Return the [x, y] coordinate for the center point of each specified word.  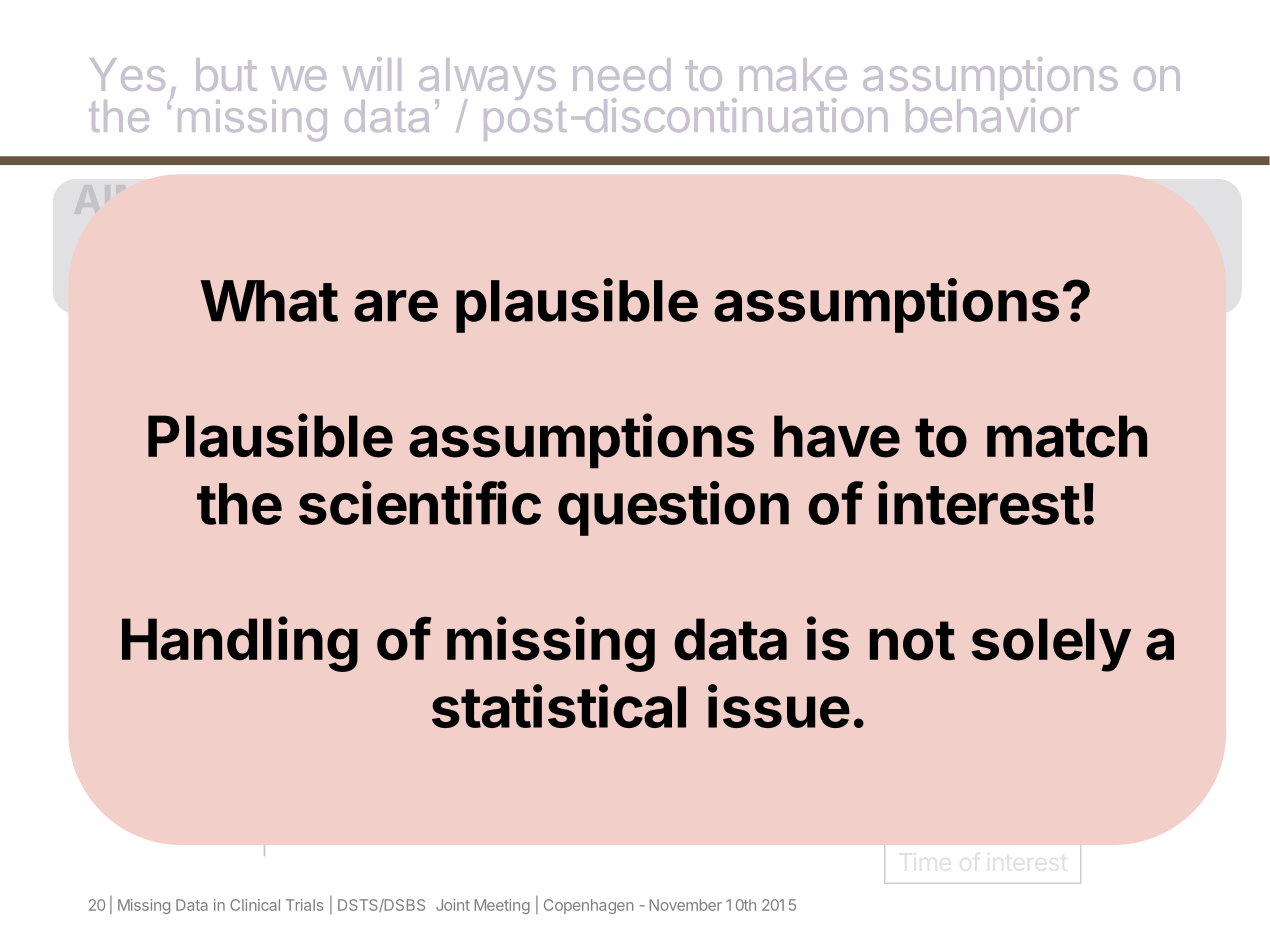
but [226, 74]
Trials [304, 905]
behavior [992, 114]
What [269, 301]
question [673, 508]
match [1067, 436]
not [912, 641]
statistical [559, 706]
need [621, 74]
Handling [240, 644]
